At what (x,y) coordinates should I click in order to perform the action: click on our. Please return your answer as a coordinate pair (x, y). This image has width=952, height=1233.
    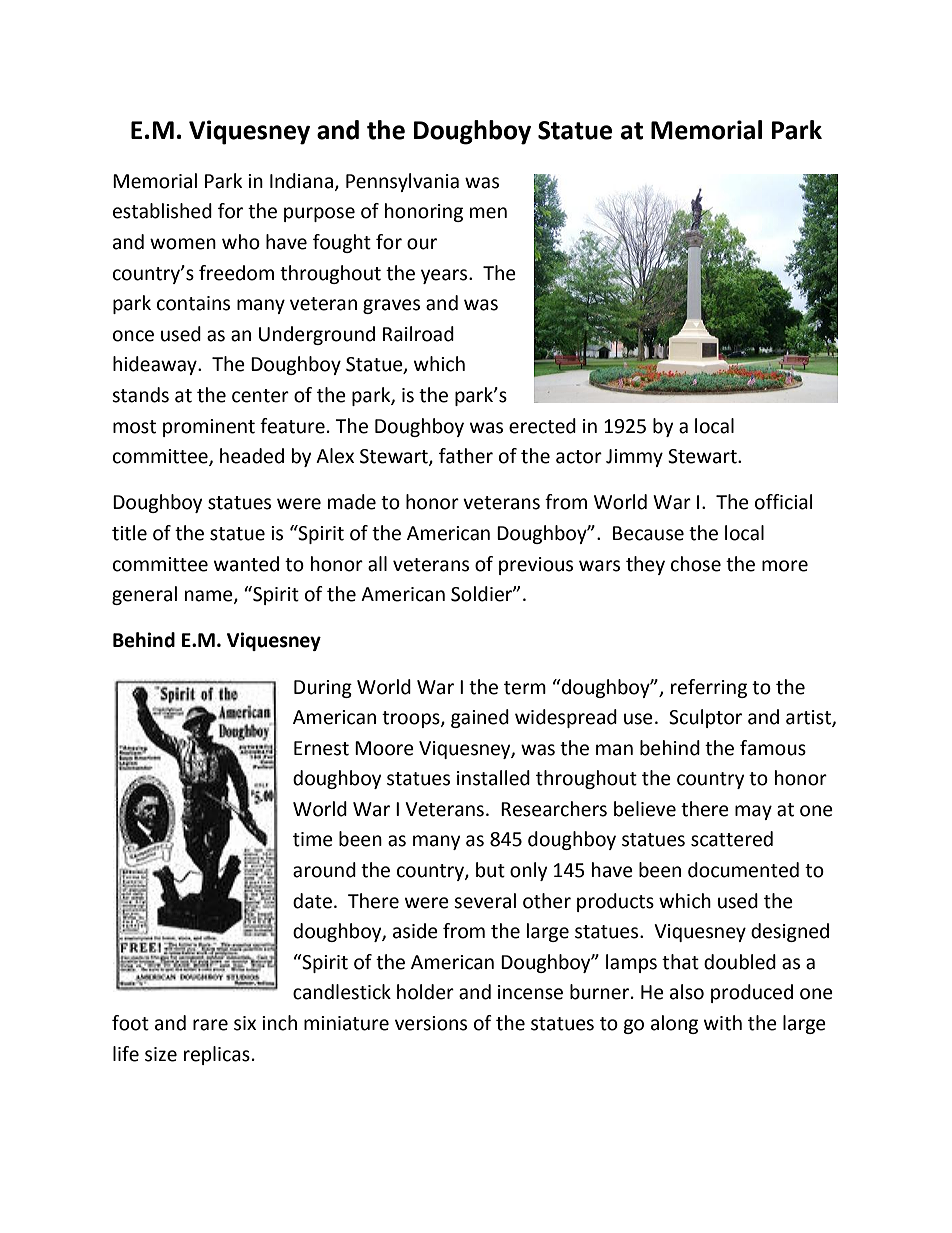
    Looking at the image, I should click on (422, 244).
